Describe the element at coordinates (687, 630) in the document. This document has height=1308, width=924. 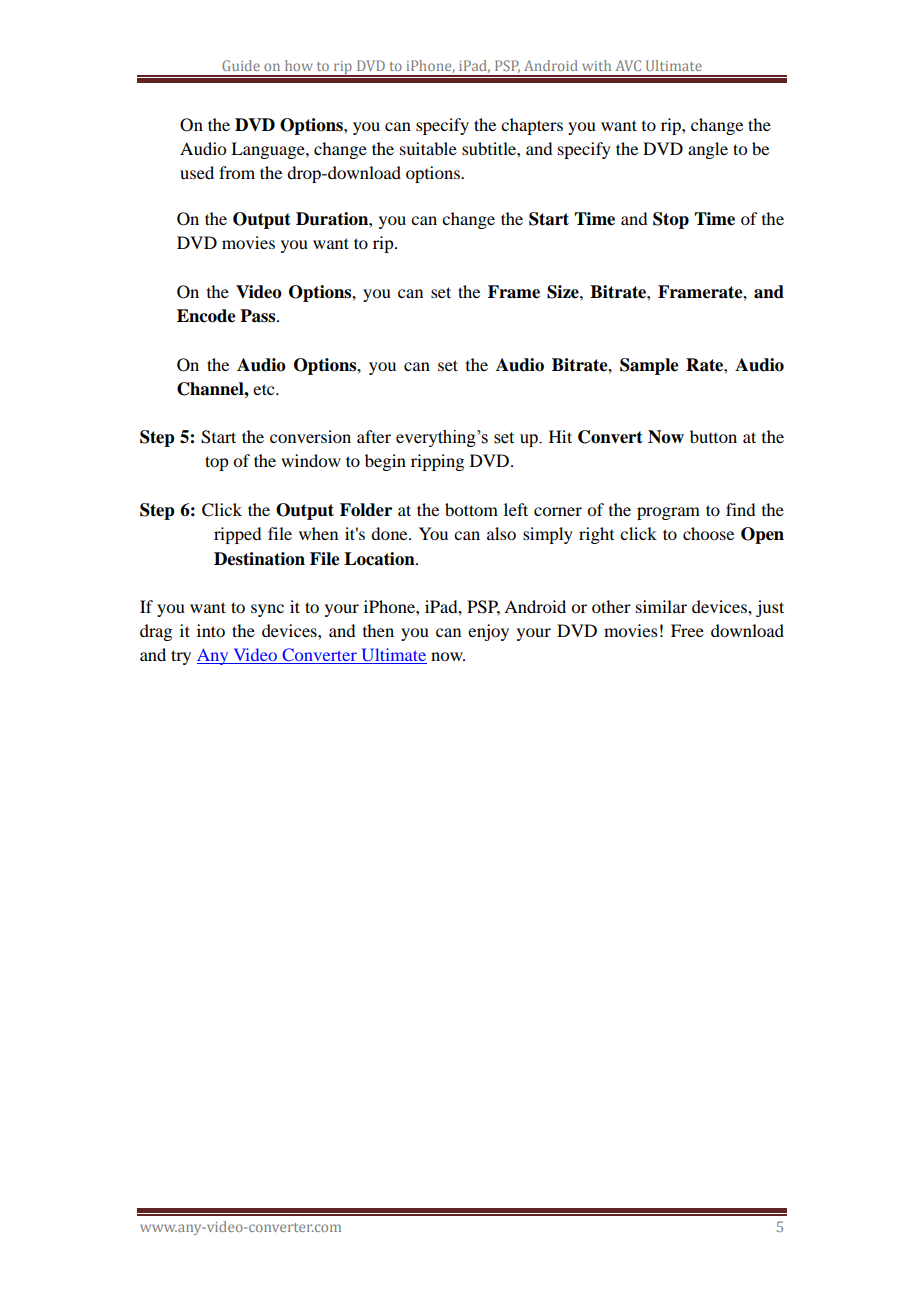
I see `Free` at that location.
